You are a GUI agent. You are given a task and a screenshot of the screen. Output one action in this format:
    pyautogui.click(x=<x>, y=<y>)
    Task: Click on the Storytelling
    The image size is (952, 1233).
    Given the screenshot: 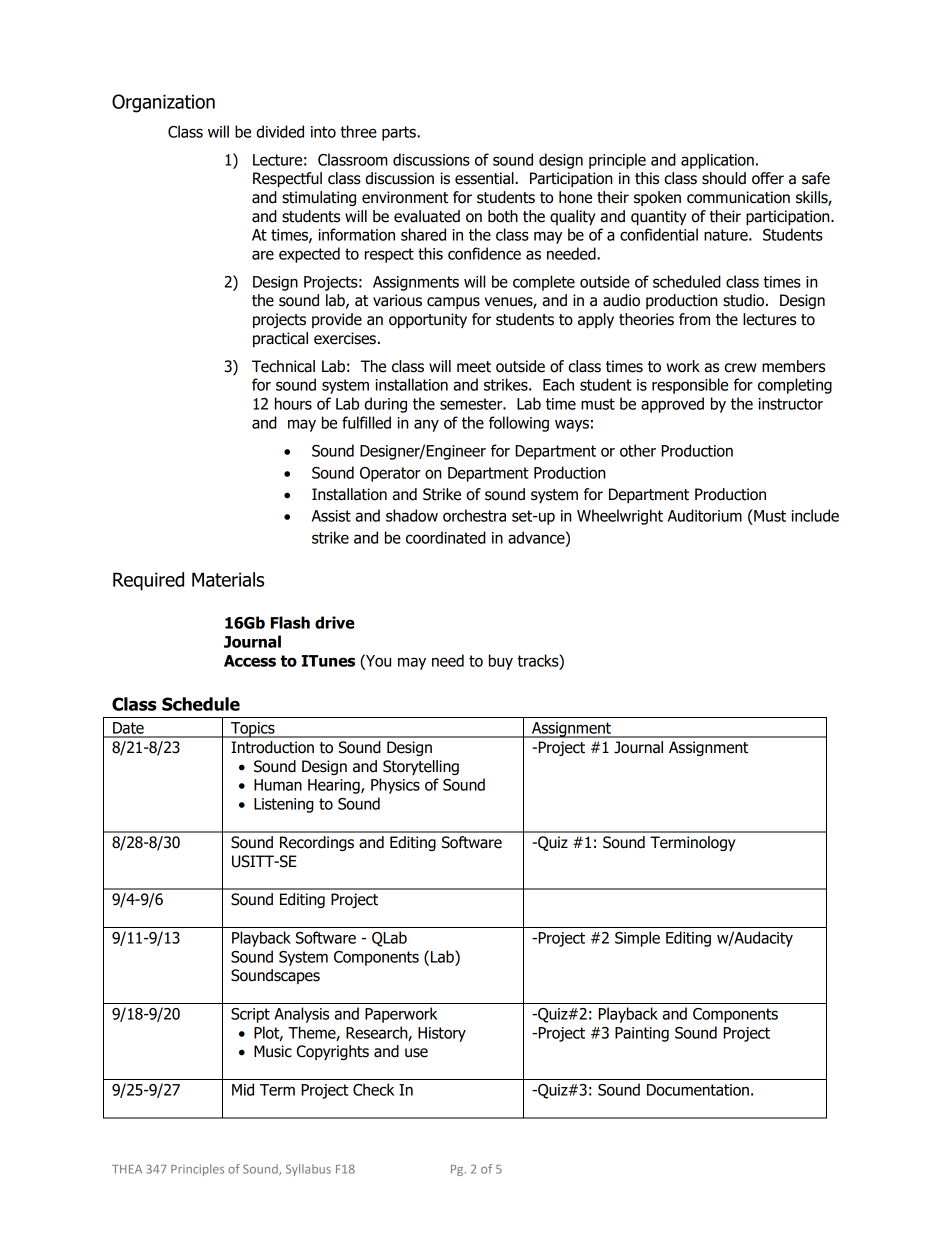 What is the action you would take?
    pyautogui.click(x=421, y=767)
